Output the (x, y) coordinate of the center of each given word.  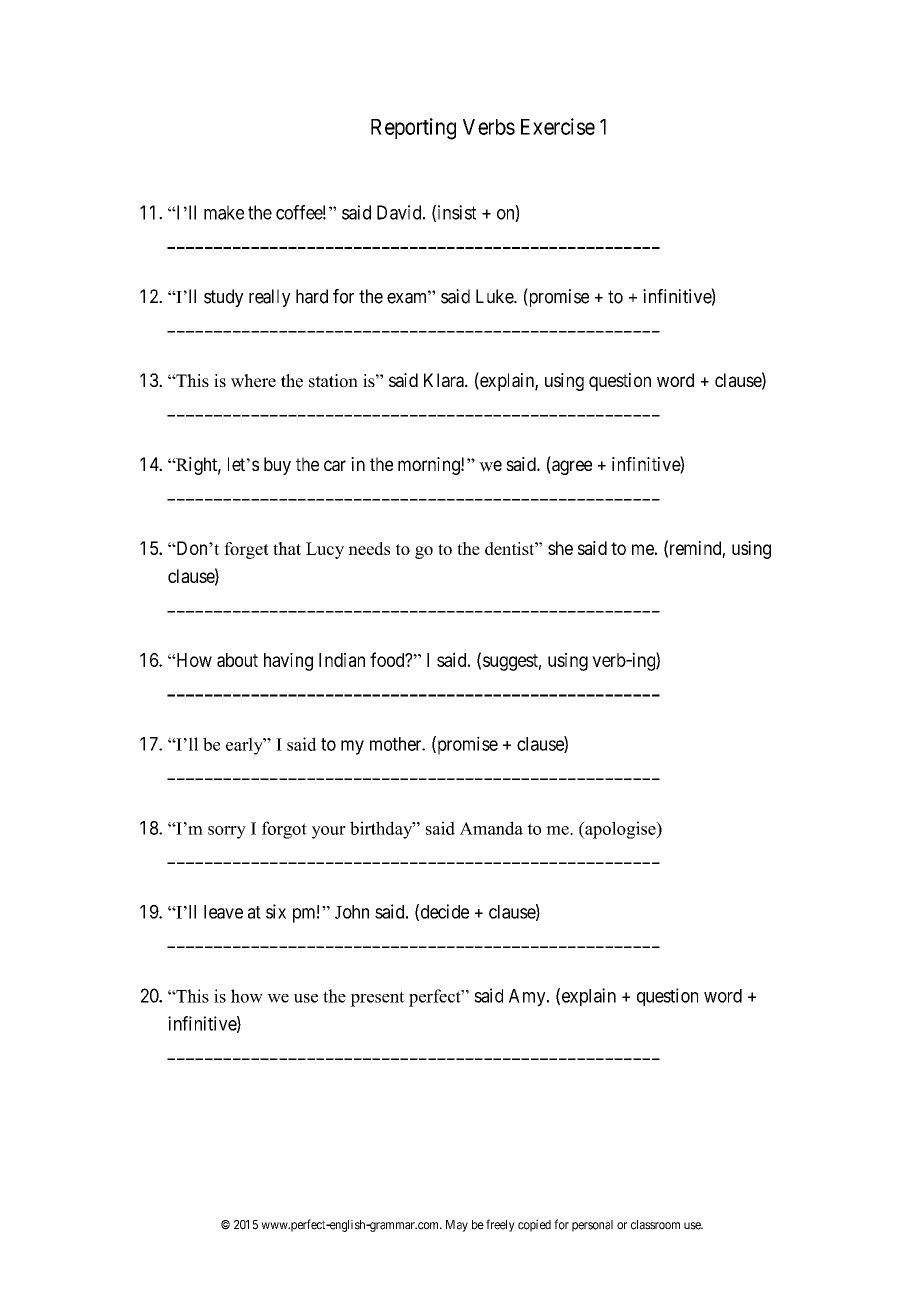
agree (571, 467)
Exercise (558, 126)
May (457, 1226)
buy (277, 466)
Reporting (413, 129)
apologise (620, 830)
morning (430, 466)
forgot (284, 830)
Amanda (491, 828)
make (224, 212)
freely (500, 1225)
